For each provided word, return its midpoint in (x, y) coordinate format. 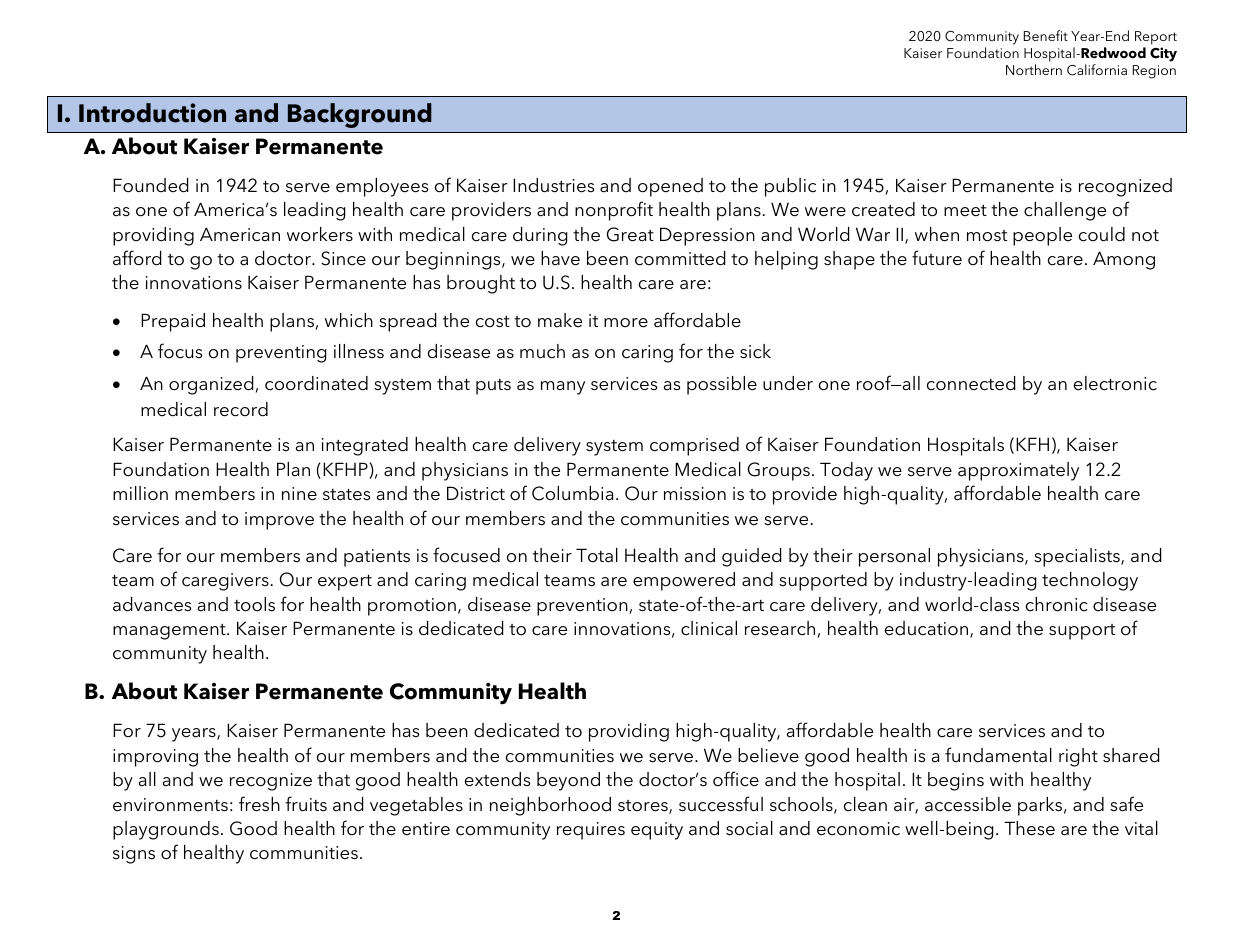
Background (360, 115)
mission (695, 494)
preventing (281, 354)
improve (279, 521)
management (170, 632)
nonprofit (614, 211)
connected (971, 383)
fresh (259, 804)
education (928, 629)
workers (320, 234)
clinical (709, 628)
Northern (1034, 69)
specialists (1078, 557)
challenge (1065, 211)
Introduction (152, 113)
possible (722, 385)
